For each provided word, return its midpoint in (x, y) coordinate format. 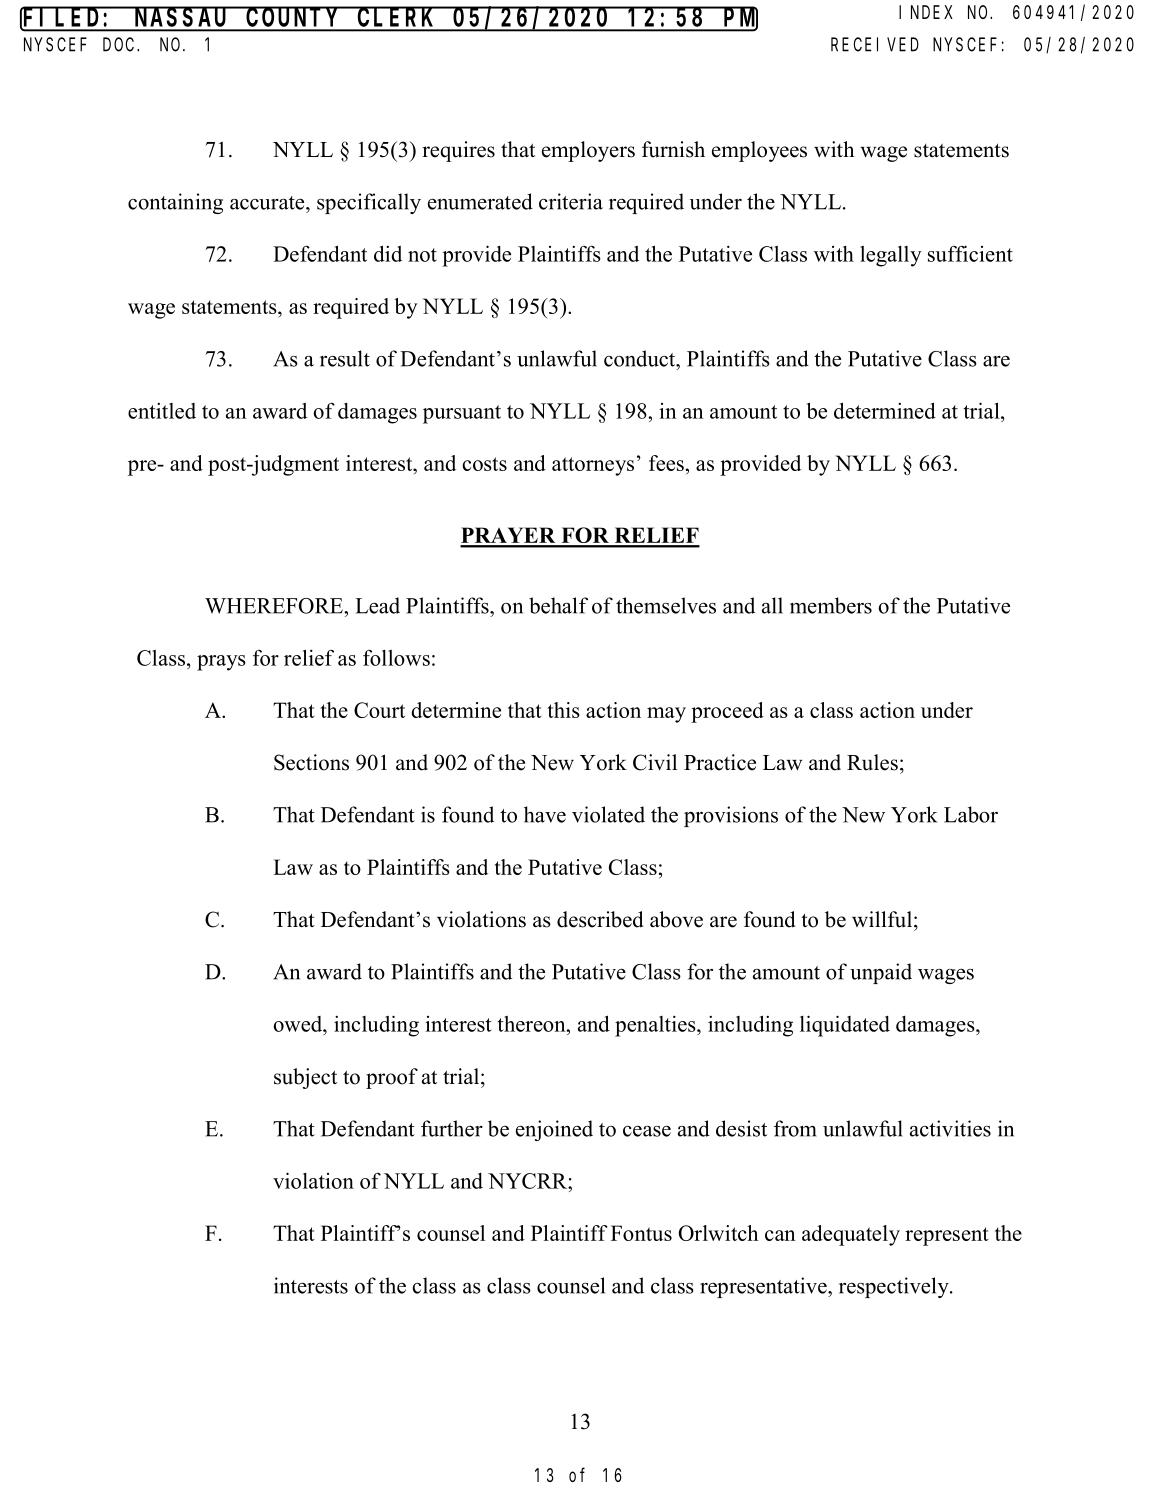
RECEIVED (875, 45)
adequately (851, 1235)
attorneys (593, 466)
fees (666, 463)
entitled (162, 411)
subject (305, 1078)
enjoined (554, 1130)
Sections (311, 762)
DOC (120, 45)
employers (588, 151)
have (545, 814)
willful (882, 919)
